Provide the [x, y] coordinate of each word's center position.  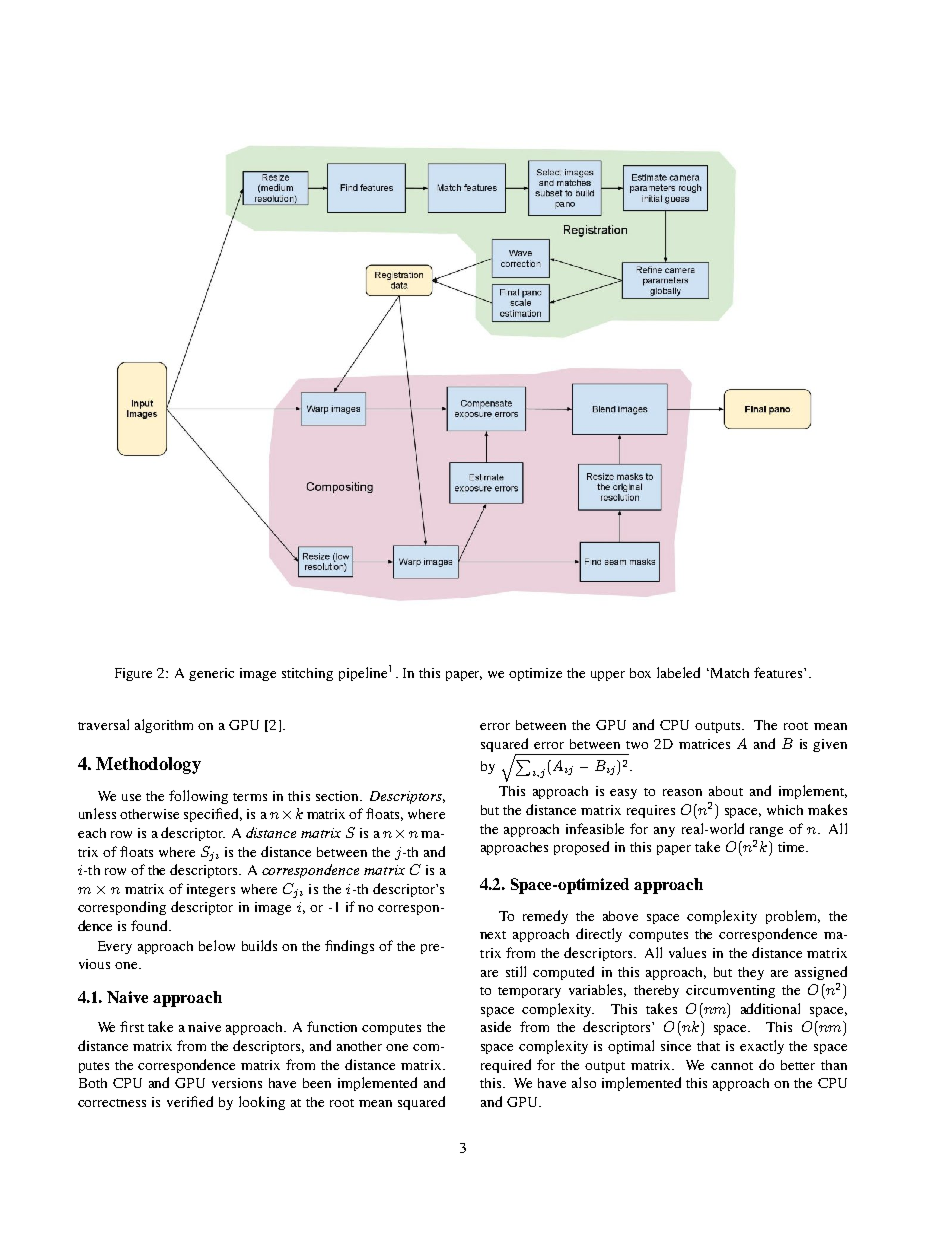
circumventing [730, 991]
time [792, 847]
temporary [529, 992]
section [338, 796]
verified [190, 1101]
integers [211, 890]
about [726, 791]
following [198, 797]
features [779, 672]
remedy [545, 917]
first [132, 1026]
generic [211, 674]
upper [608, 676]
